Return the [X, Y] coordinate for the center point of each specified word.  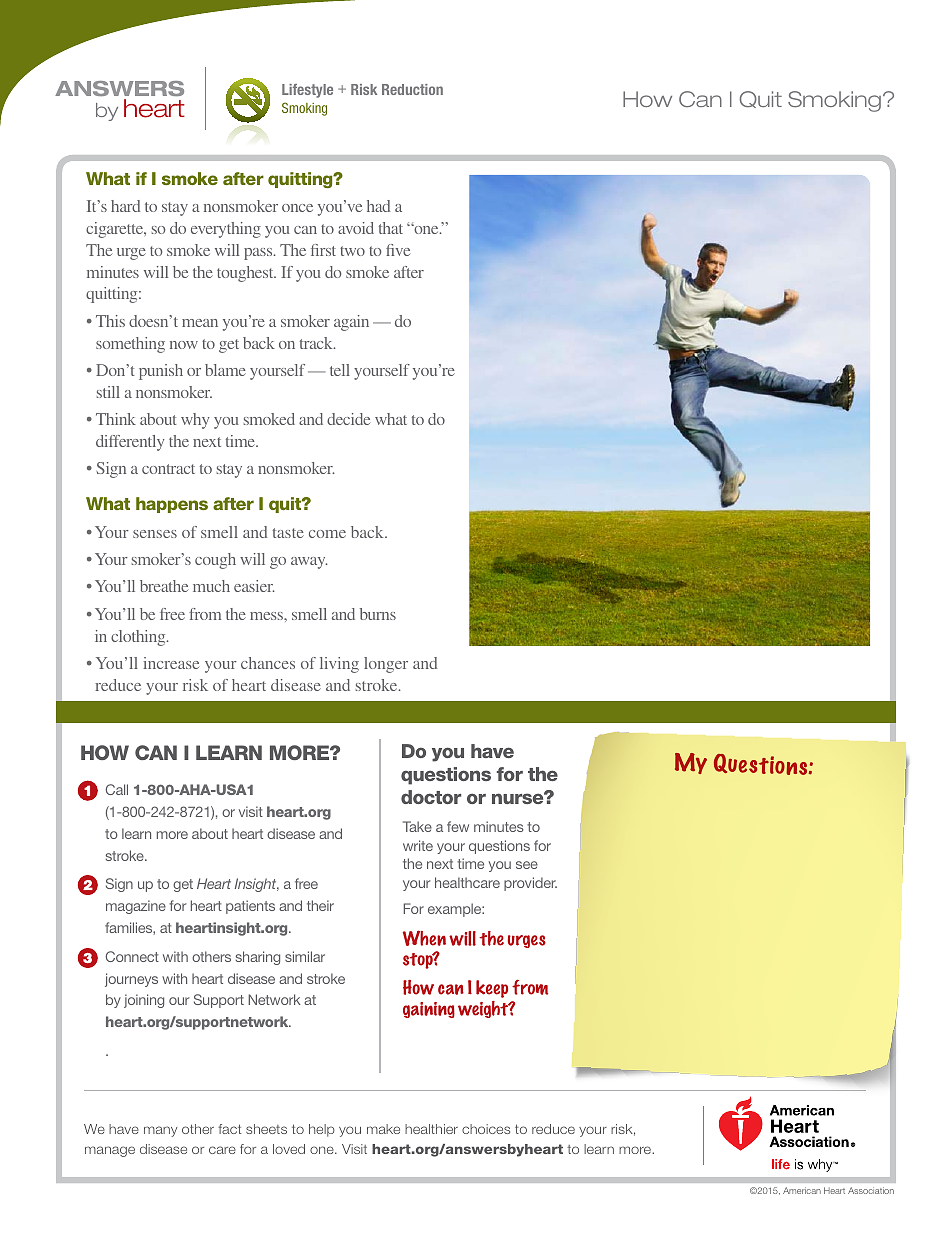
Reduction [412, 89]
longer [386, 665]
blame [225, 370]
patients [250, 907]
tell [340, 370]
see [527, 865]
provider [530, 884]
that [391, 228]
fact [229, 1129]
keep [492, 989]
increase [171, 663]
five [398, 250]
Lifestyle [307, 91]
